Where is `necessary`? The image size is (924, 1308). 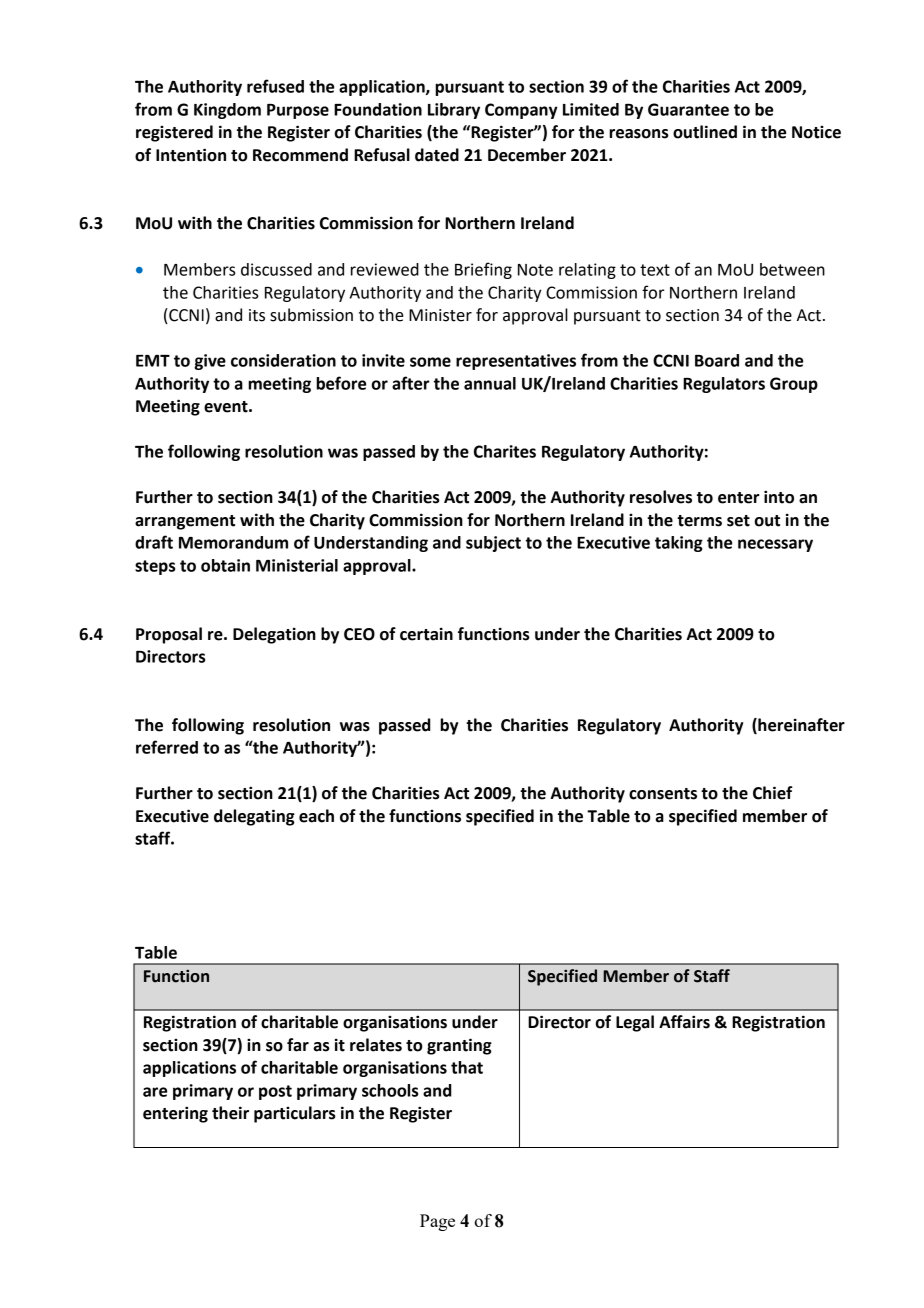 necessary is located at coordinates (775, 545).
